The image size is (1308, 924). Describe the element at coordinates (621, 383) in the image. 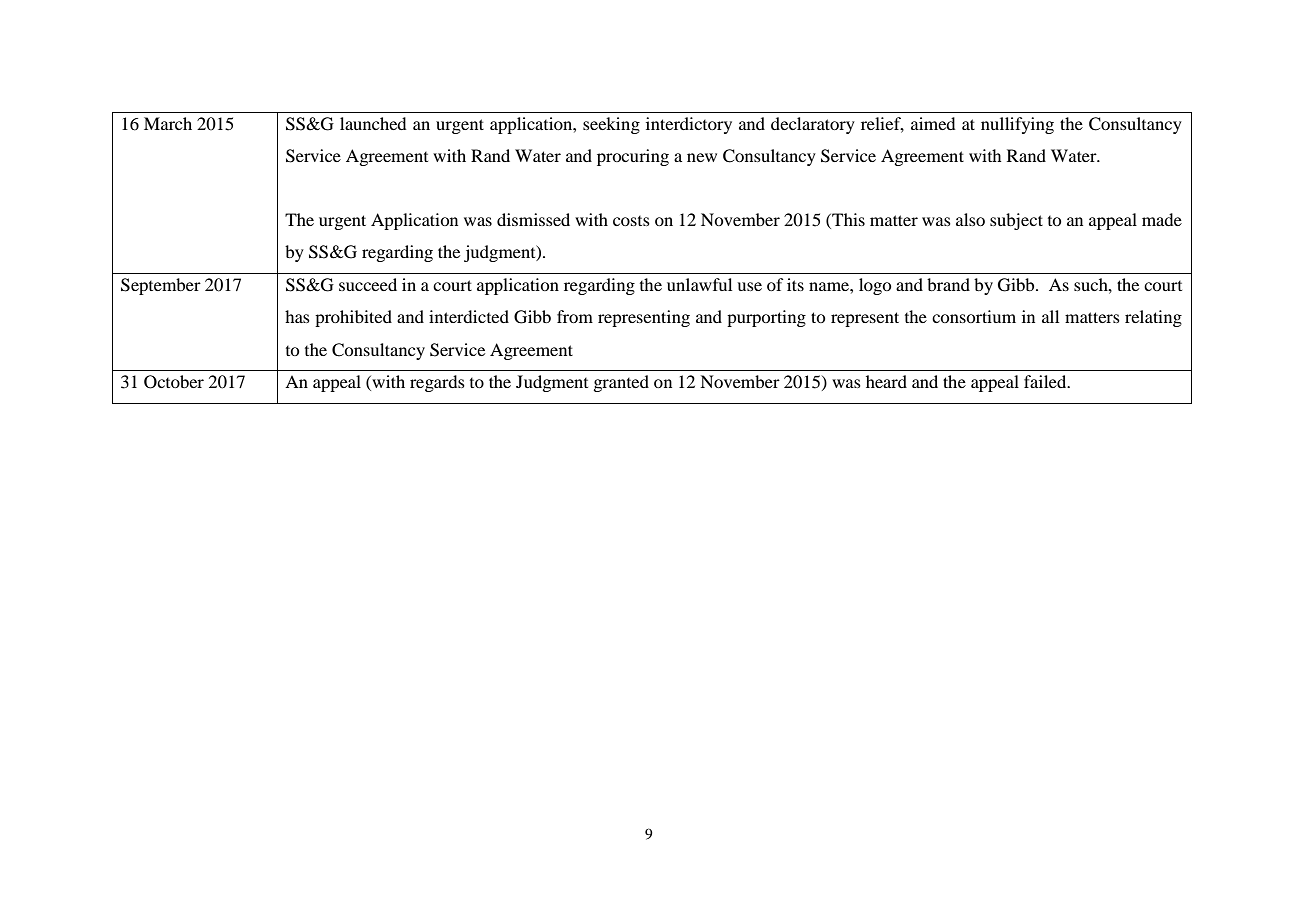

I see `granted` at that location.
